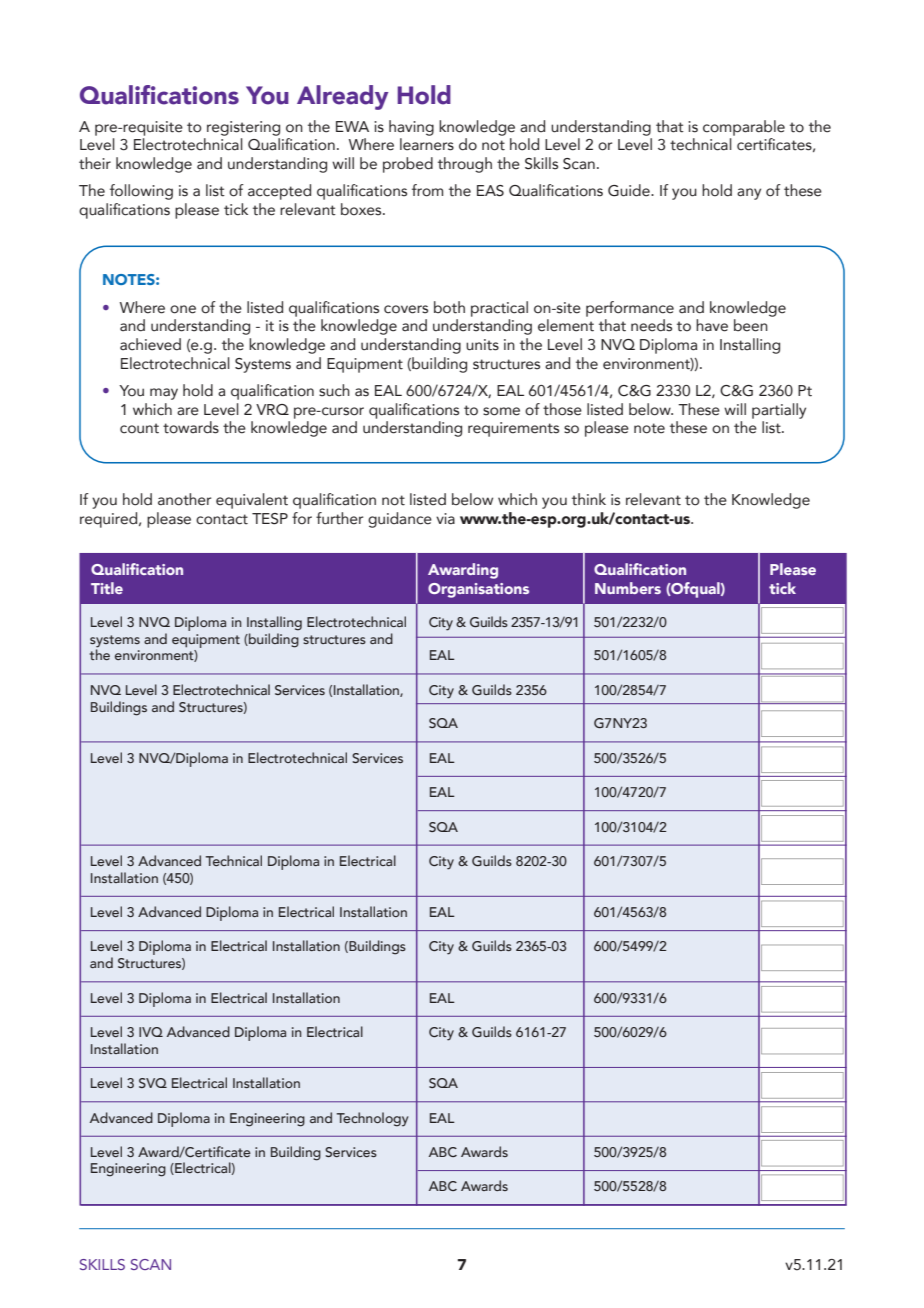 This screenshot has width=924, height=1308. I want to click on requirements, so click(513, 429).
